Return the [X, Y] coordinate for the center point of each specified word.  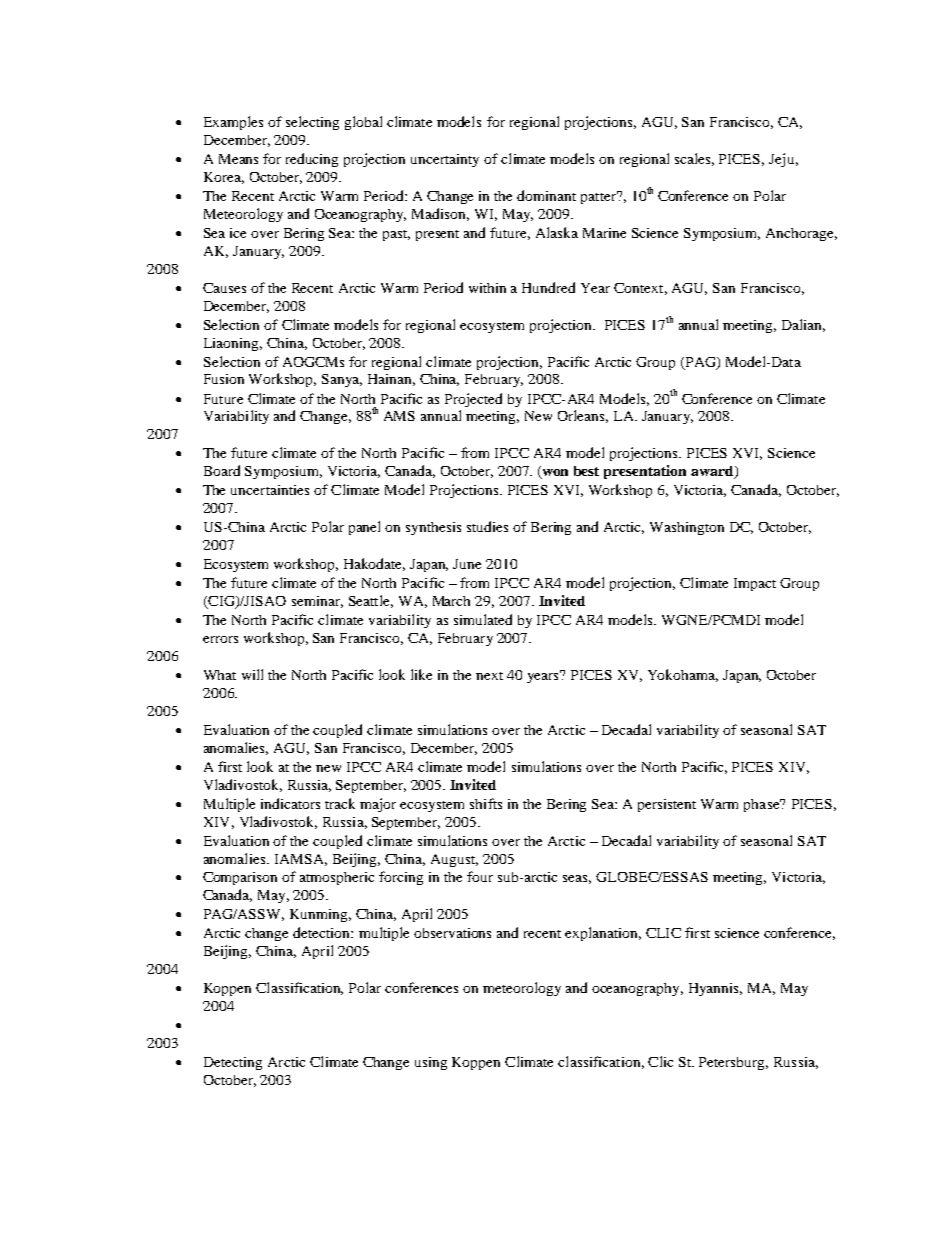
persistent [667, 805]
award [713, 472]
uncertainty [445, 160]
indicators [290, 803]
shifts [486, 803]
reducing [312, 160]
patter [600, 197]
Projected [473, 400]
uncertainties [270, 490]
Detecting [233, 1063]
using [431, 1063]
